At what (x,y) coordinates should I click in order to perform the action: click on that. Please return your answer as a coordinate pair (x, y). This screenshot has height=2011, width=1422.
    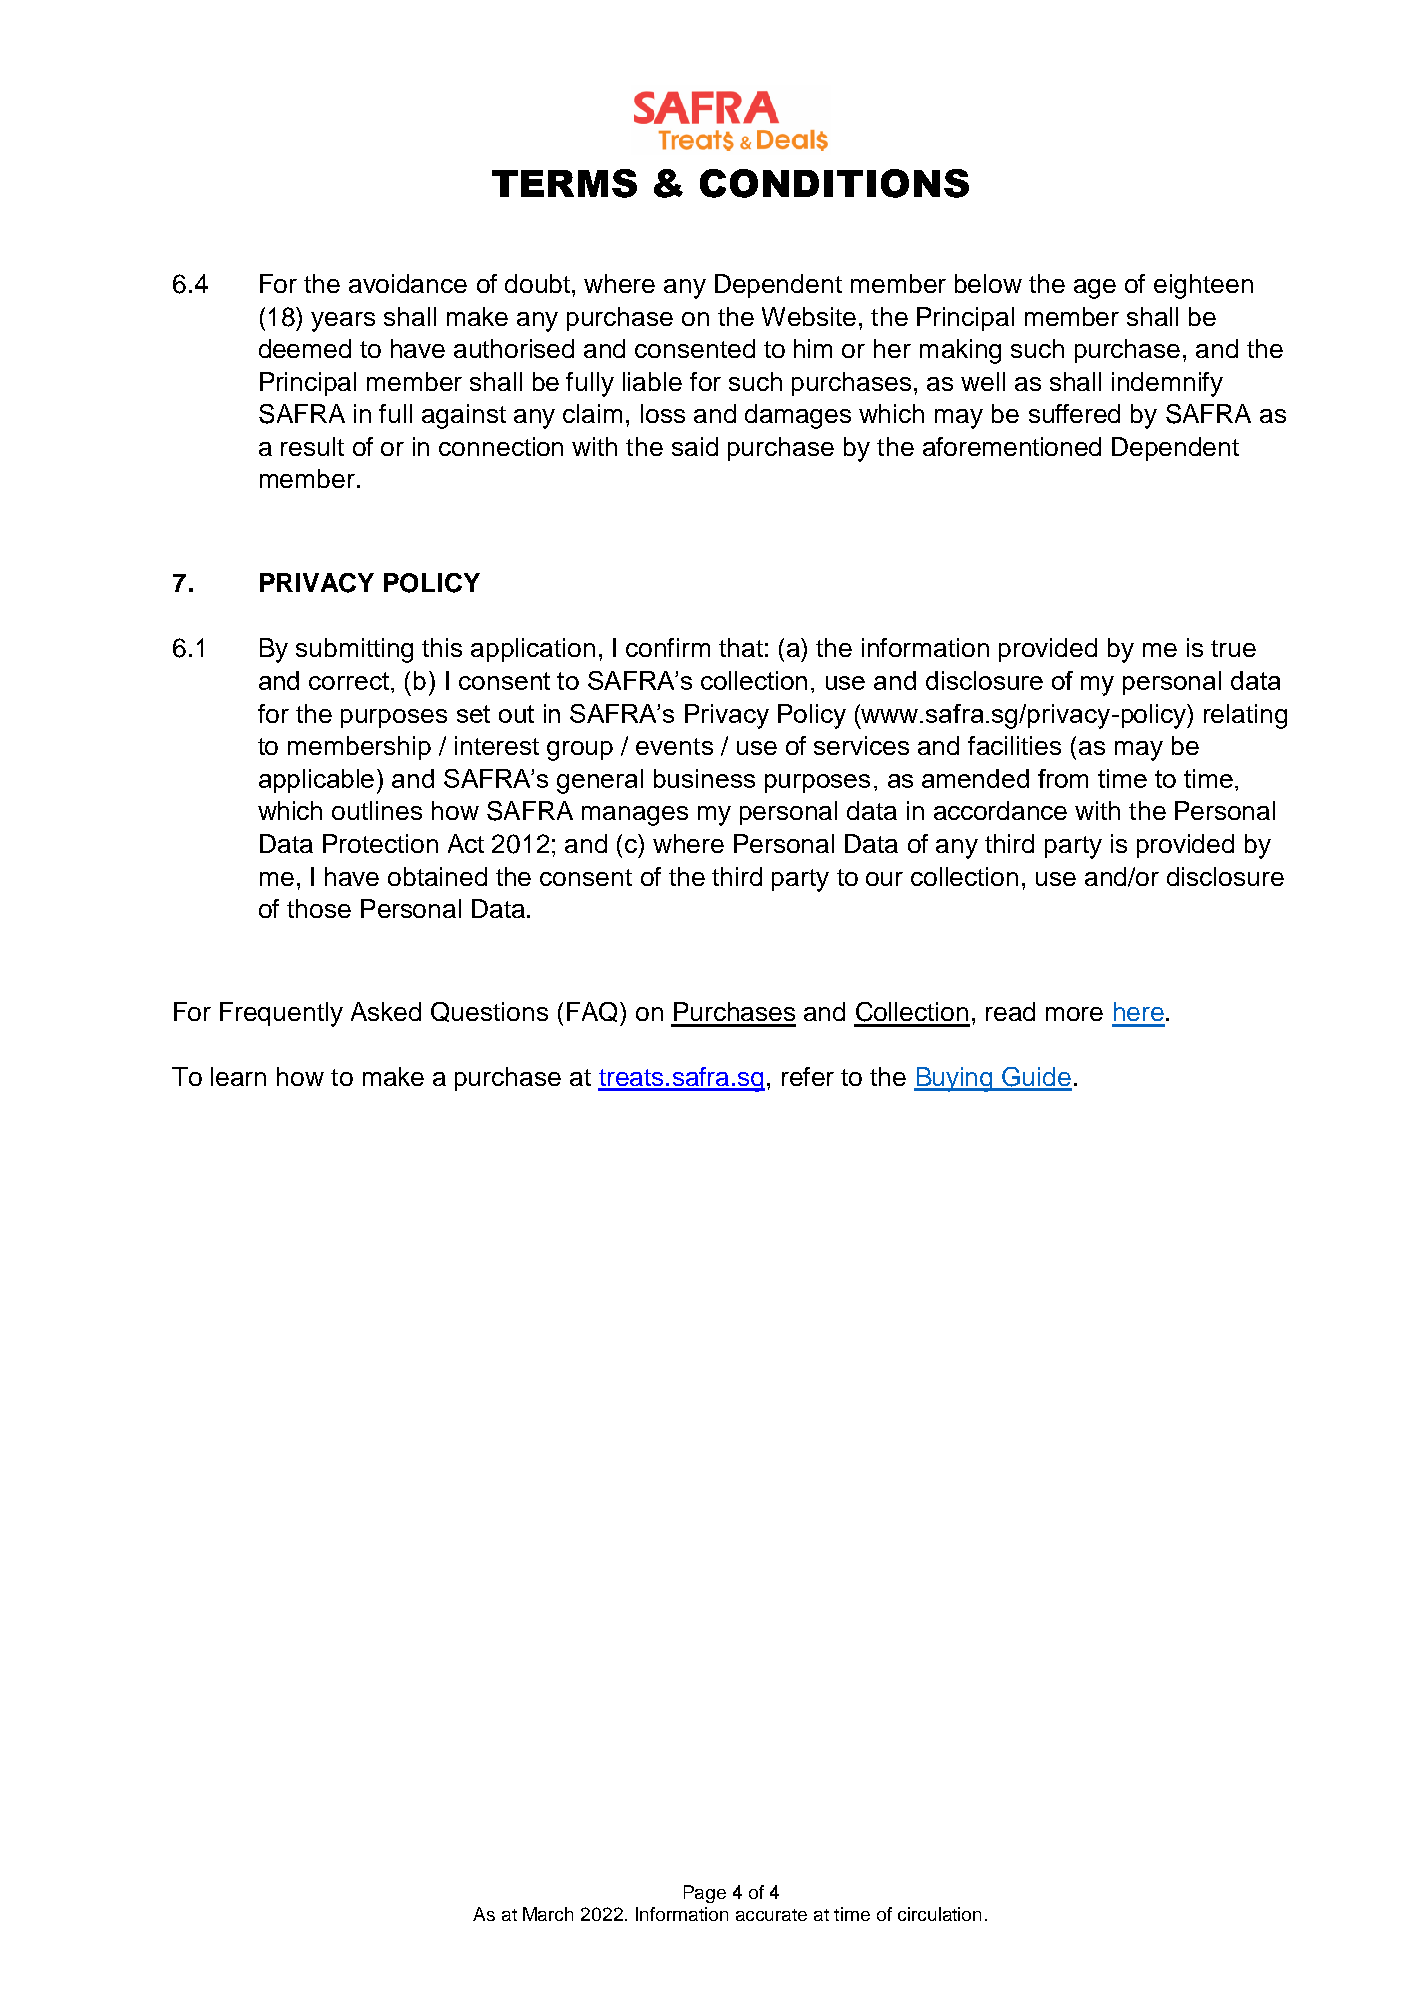
    Looking at the image, I should click on (741, 647).
